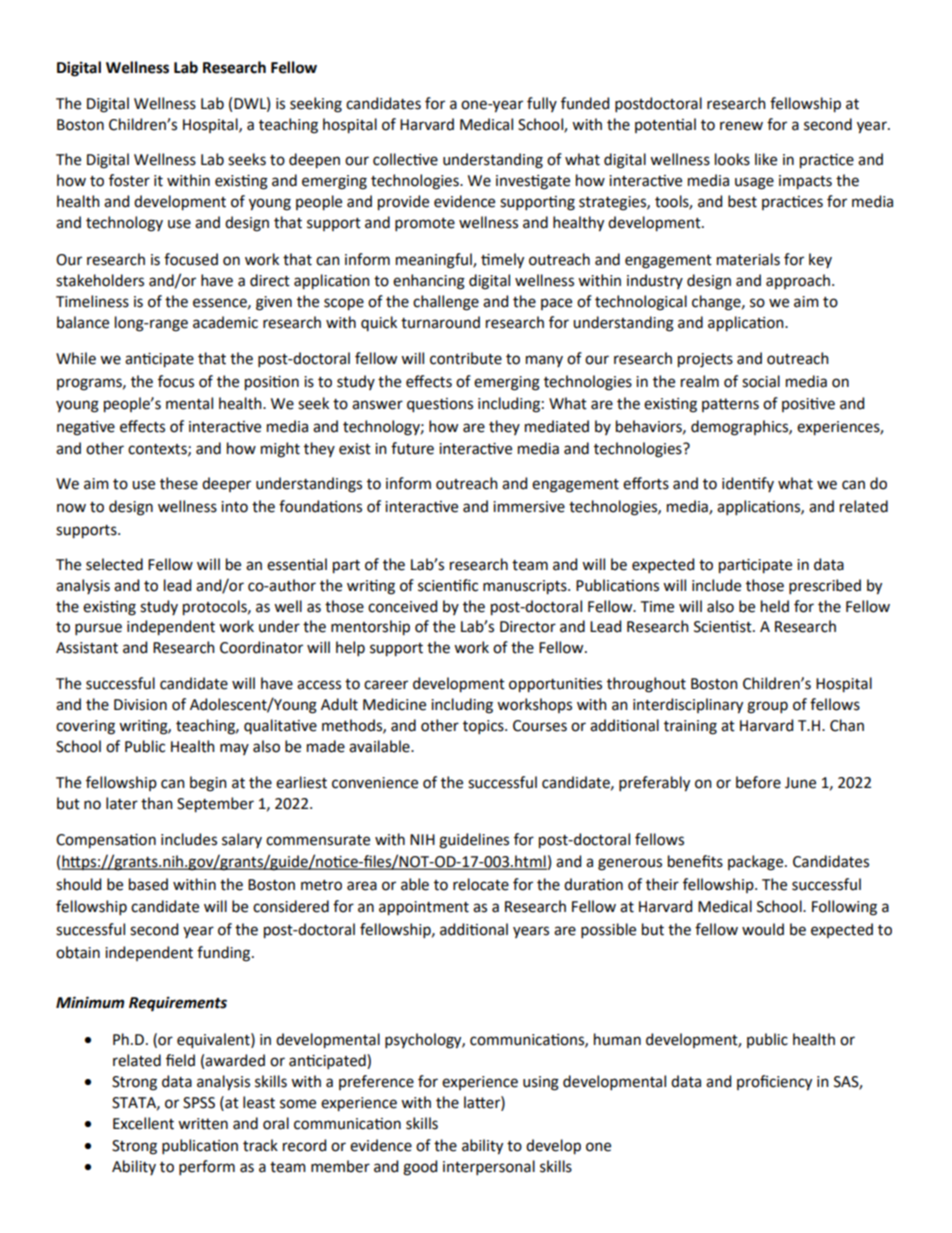  What do you see at coordinates (129, 180) in the document?
I see `foster` at bounding box center [129, 180].
